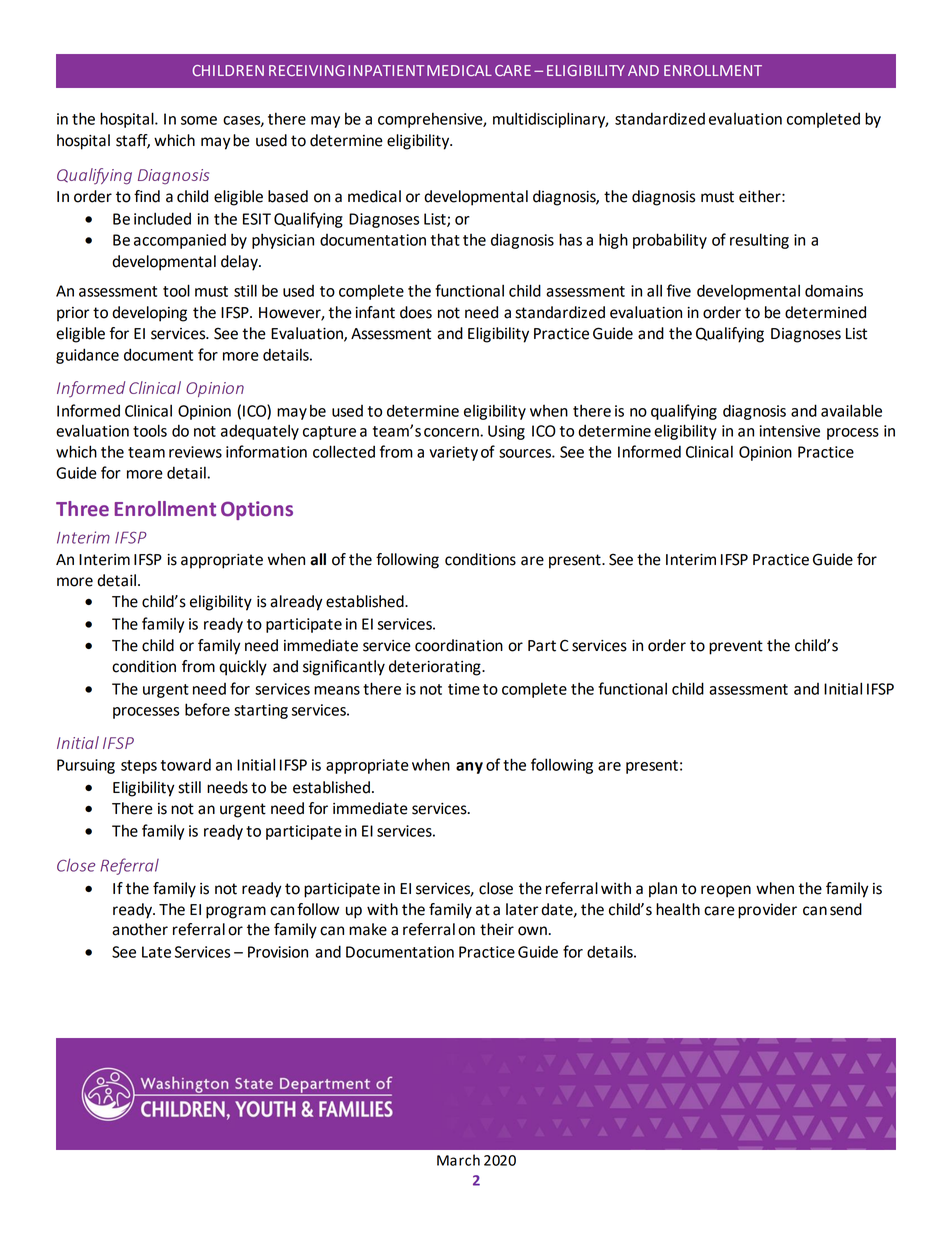 The image size is (952, 1233). Describe the element at coordinates (186, 764) in the screenshot. I see `toward` at that location.
